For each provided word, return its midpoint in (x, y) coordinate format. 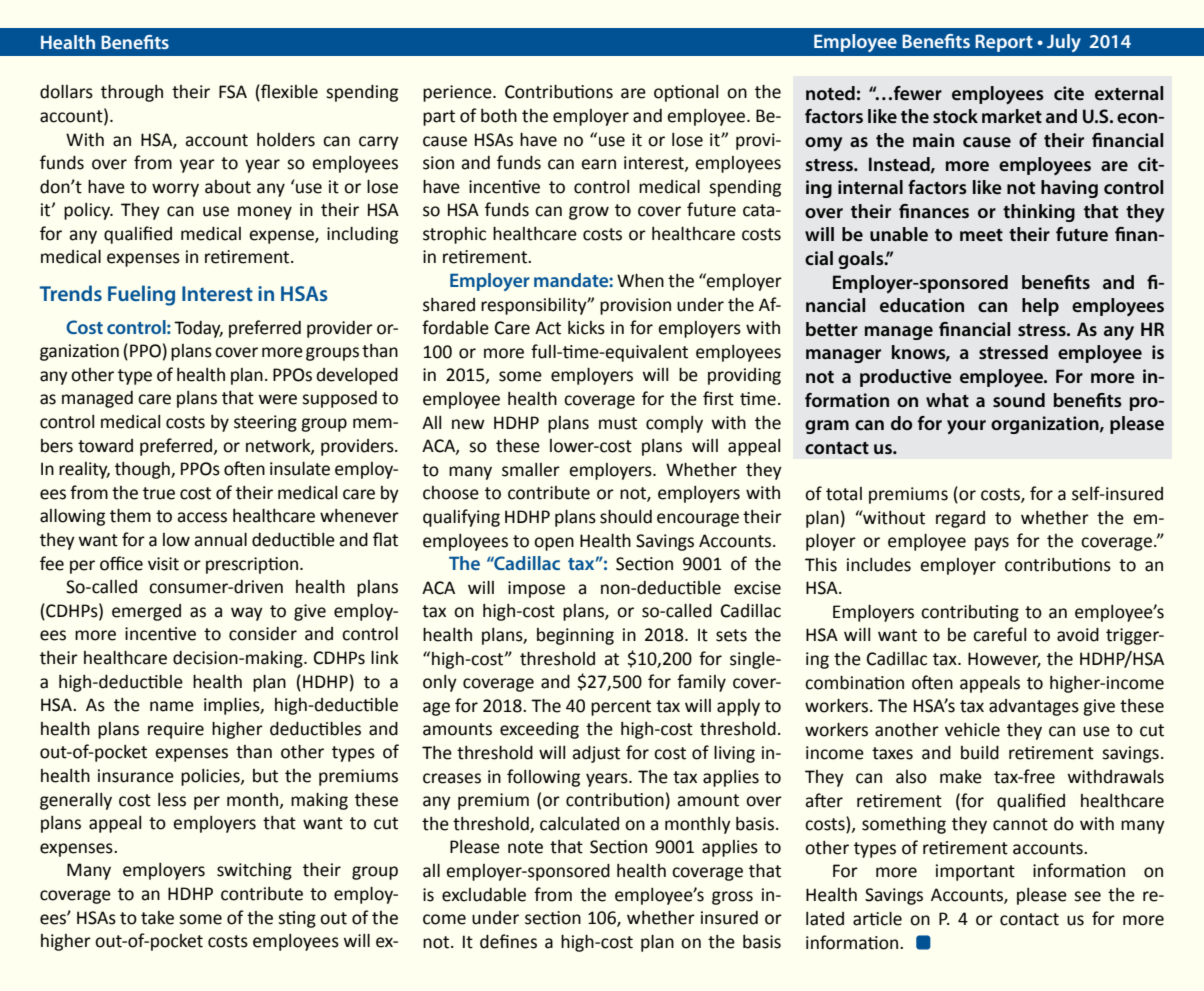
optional (686, 93)
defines (508, 941)
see (1087, 896)
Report (1004, 43)
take (157, 918)
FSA (233, 92)
